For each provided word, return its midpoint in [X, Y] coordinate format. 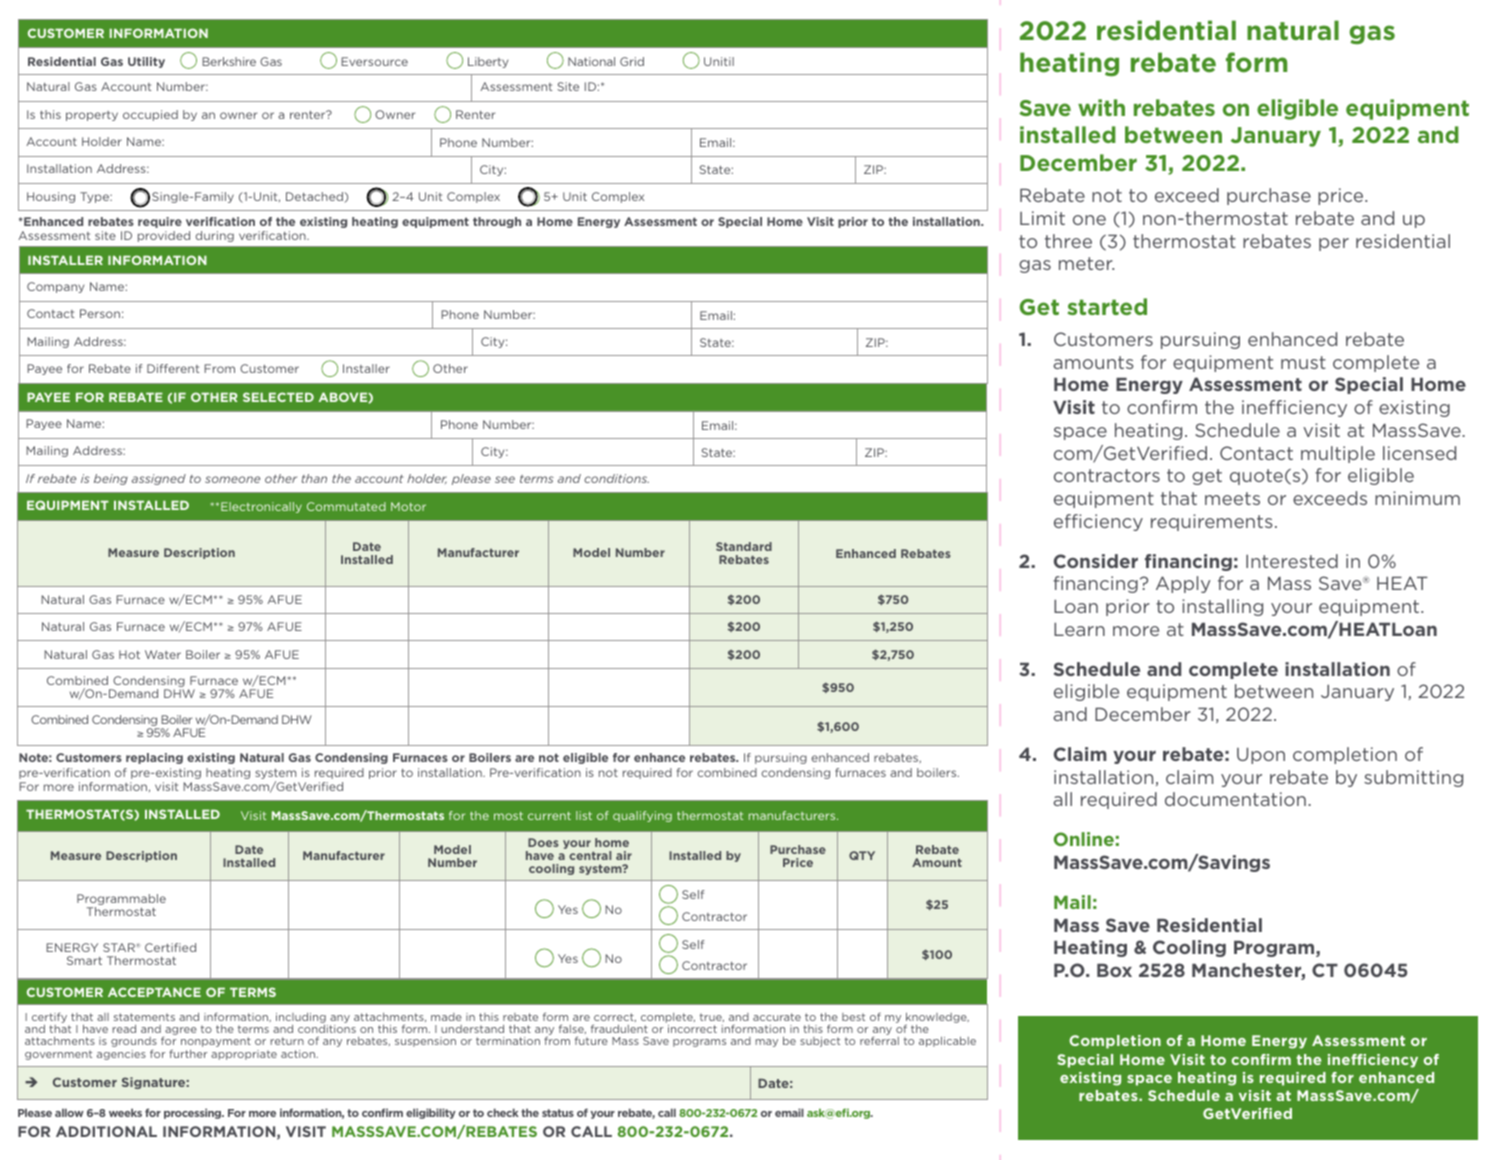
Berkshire [229, 61]
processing [194, 1113]
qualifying [642, 816]
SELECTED [278, 397]
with [1101, 107]
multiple [1338, 454]
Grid [632, 61]
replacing [154, 758]
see [505, 479]
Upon [1261, 756]
